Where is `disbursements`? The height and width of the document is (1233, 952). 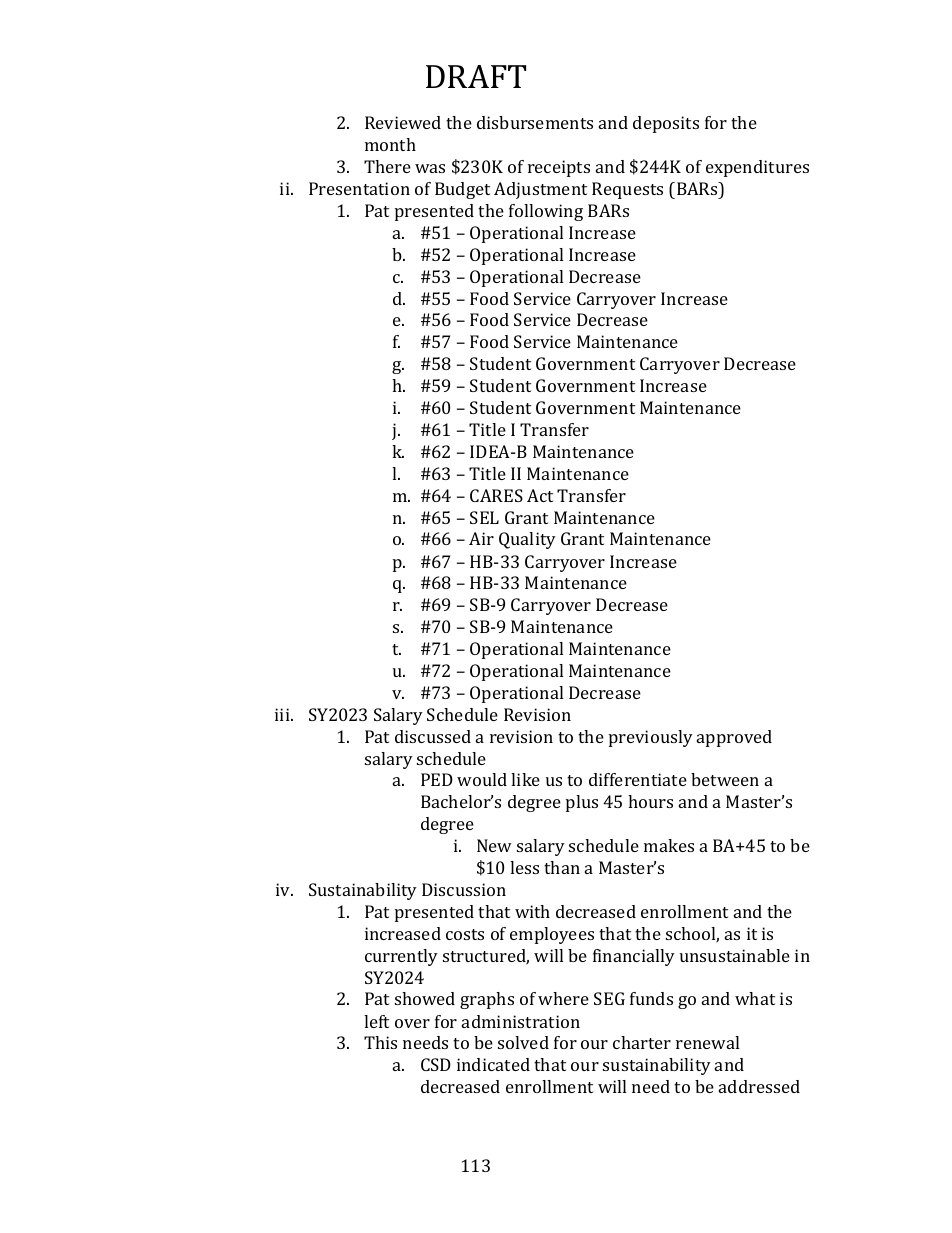
disbursements is located at coordinates (535, 122).
